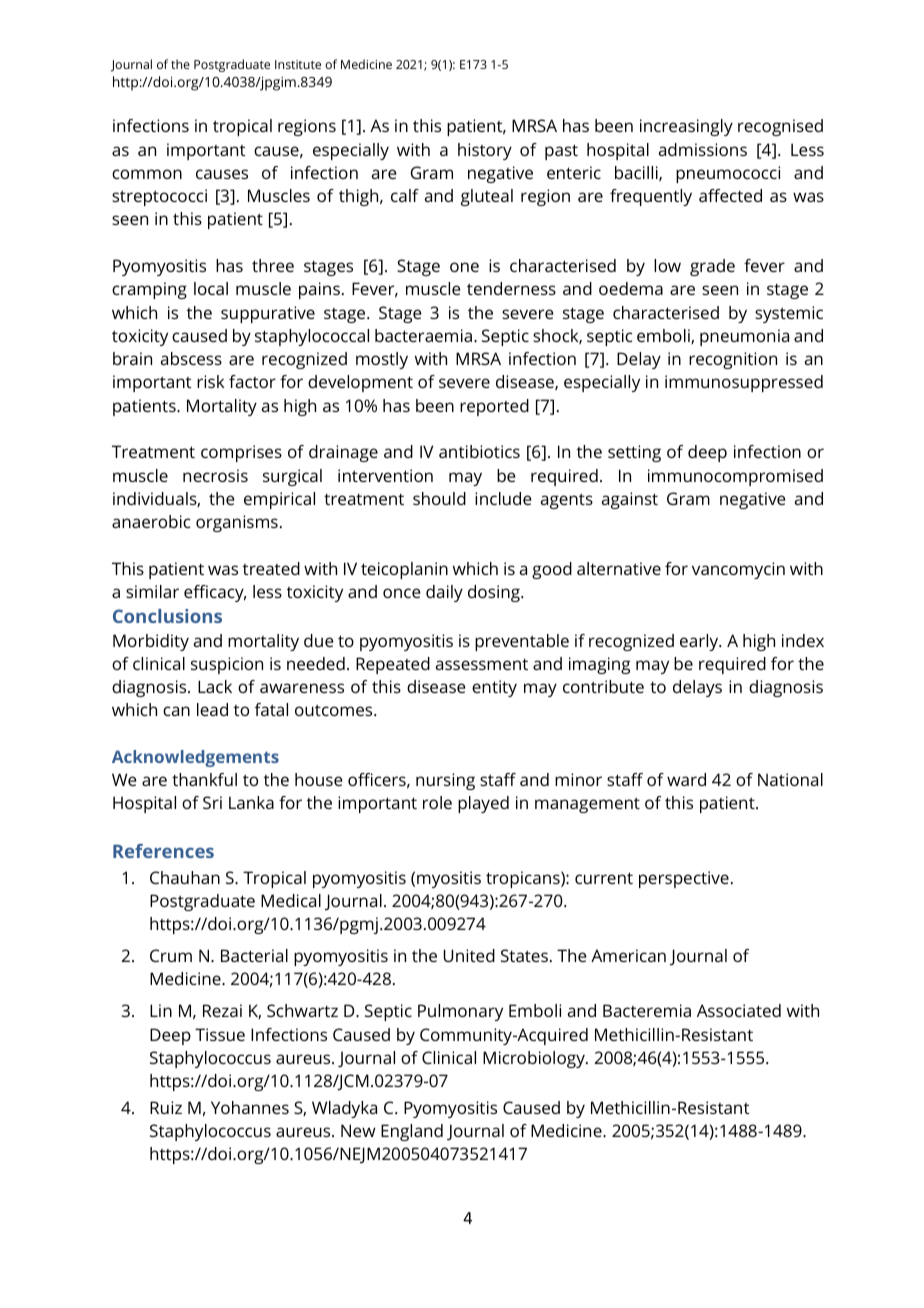  Describe the element at coordinates (204, 779) in the screenshot. I see `thankful` at that location.
